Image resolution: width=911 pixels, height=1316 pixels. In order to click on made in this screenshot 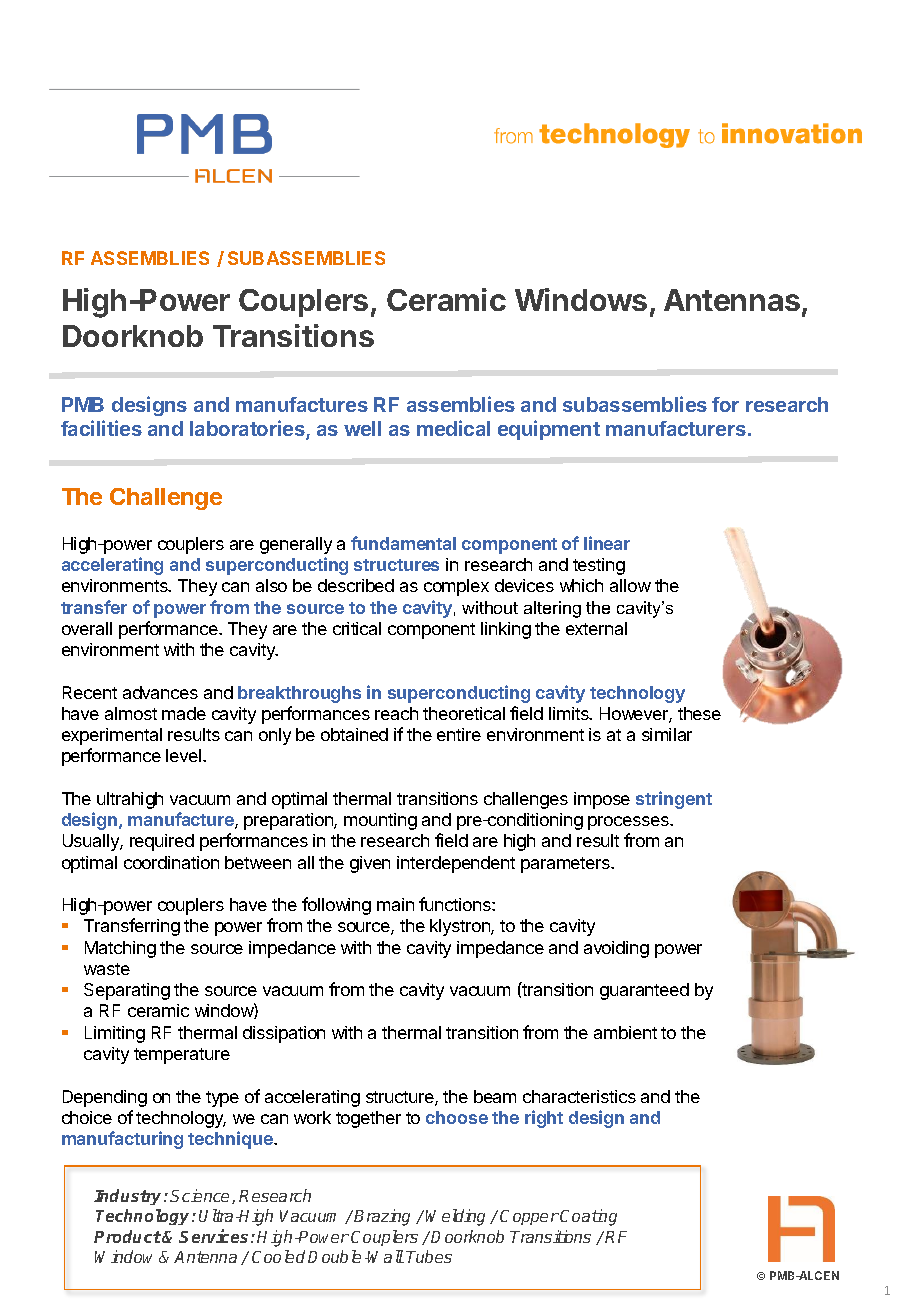, I will do `click(184, 713)`.
